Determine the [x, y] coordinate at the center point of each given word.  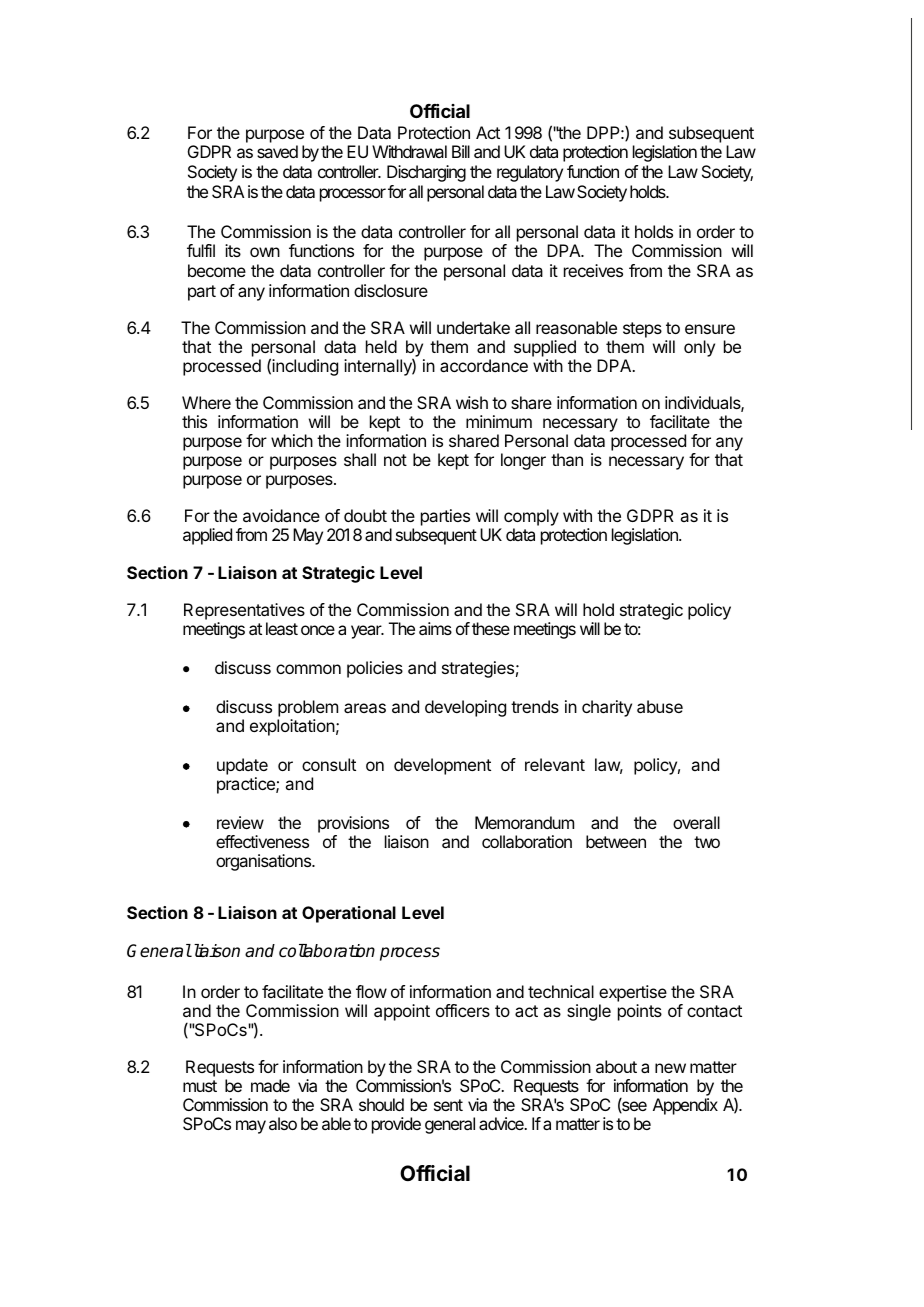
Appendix [685, 1106]
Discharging [426, 173]
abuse [660, 706]
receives [593, 270]
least [282, 628]
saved [277, 151]
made [270, 1085]
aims [435, 628]
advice [502, 1123]
